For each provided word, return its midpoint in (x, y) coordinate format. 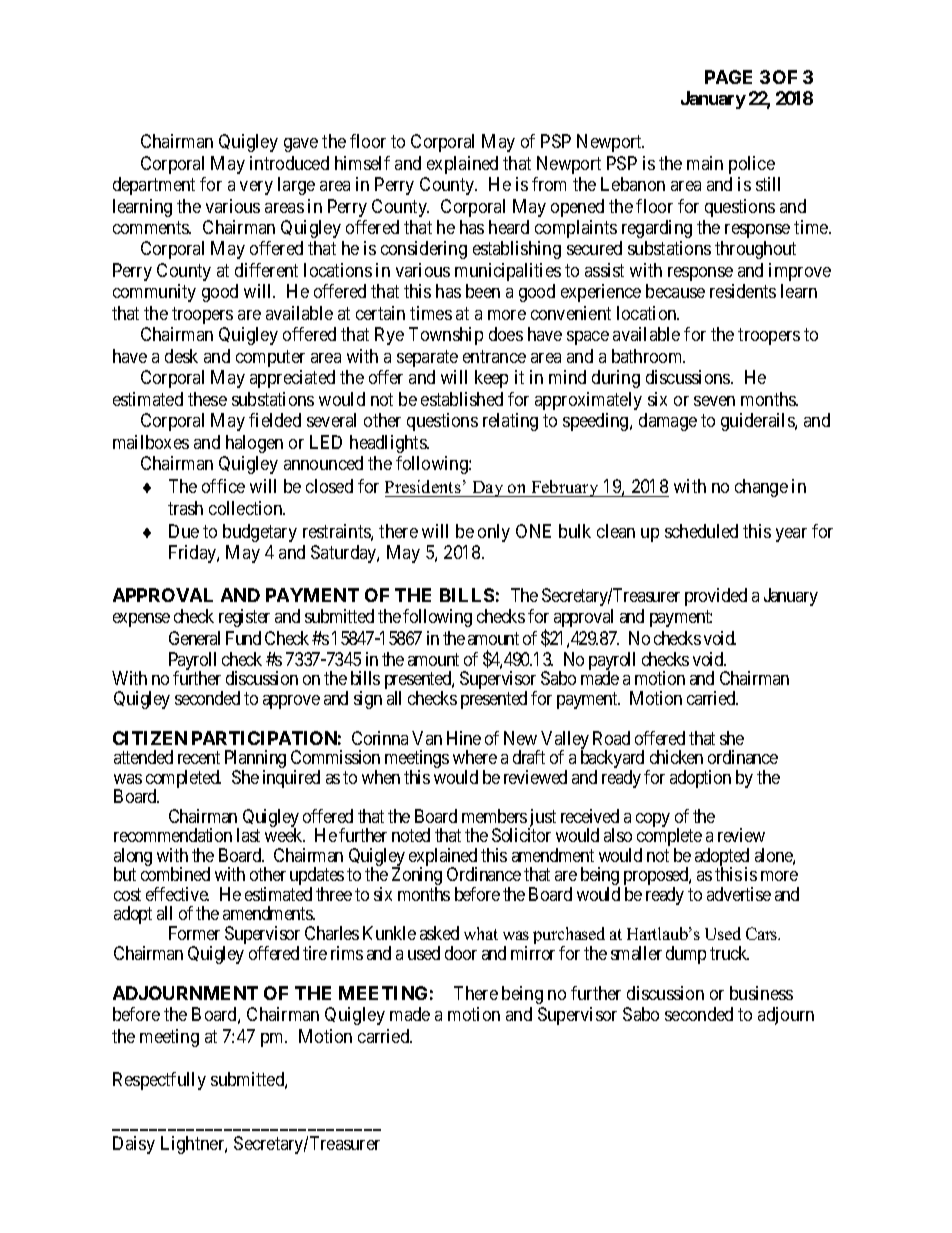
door (461, 953)
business (761, 993)
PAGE (728, 77)
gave (301, 145)
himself (362, 163)
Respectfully (159, 1081)
